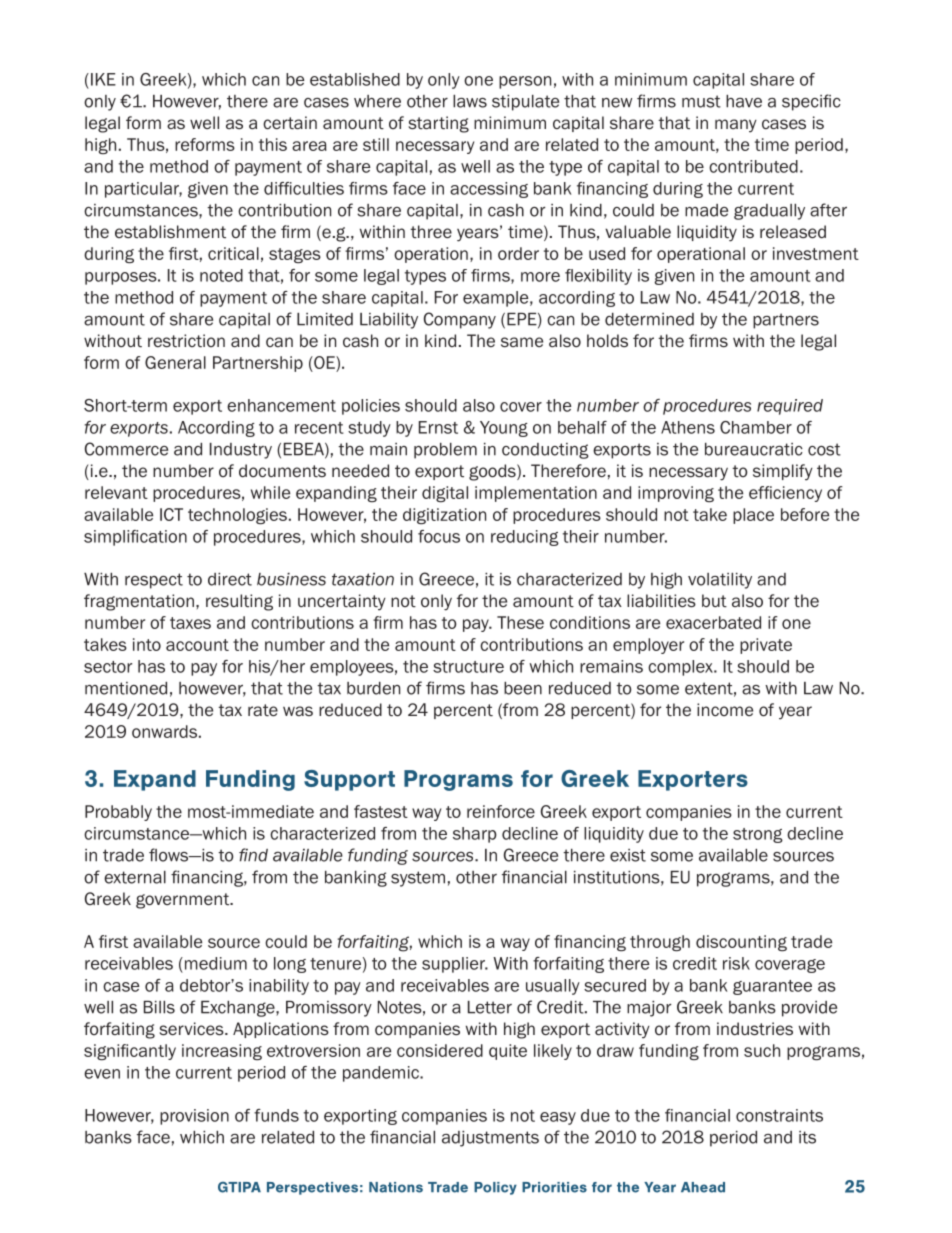  Describe the element at coordinates (194, 1117) in the screenshot. I see `provision` at that location.
